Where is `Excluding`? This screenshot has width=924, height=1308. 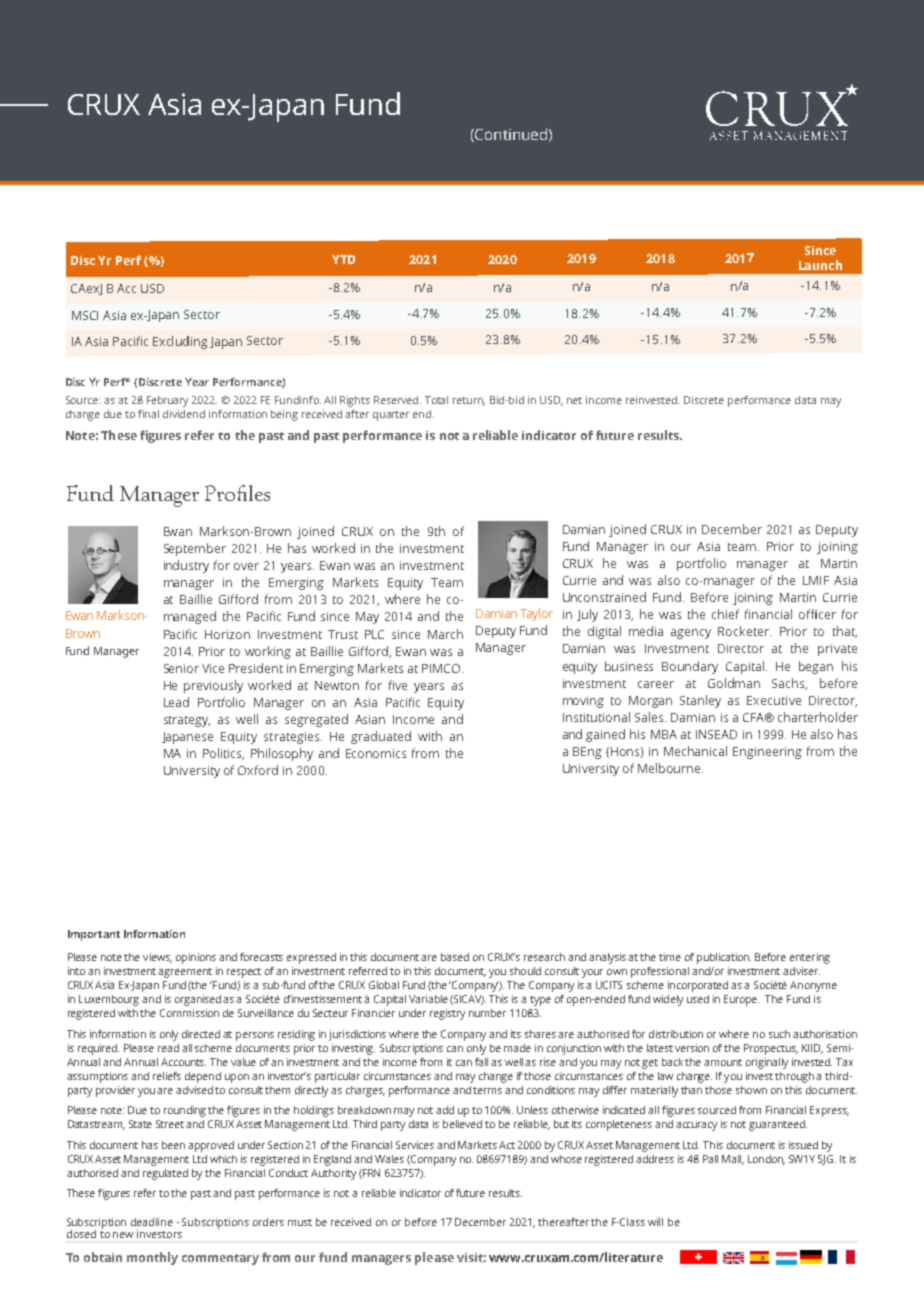
Excluding is located at coordinates (180, 342).
